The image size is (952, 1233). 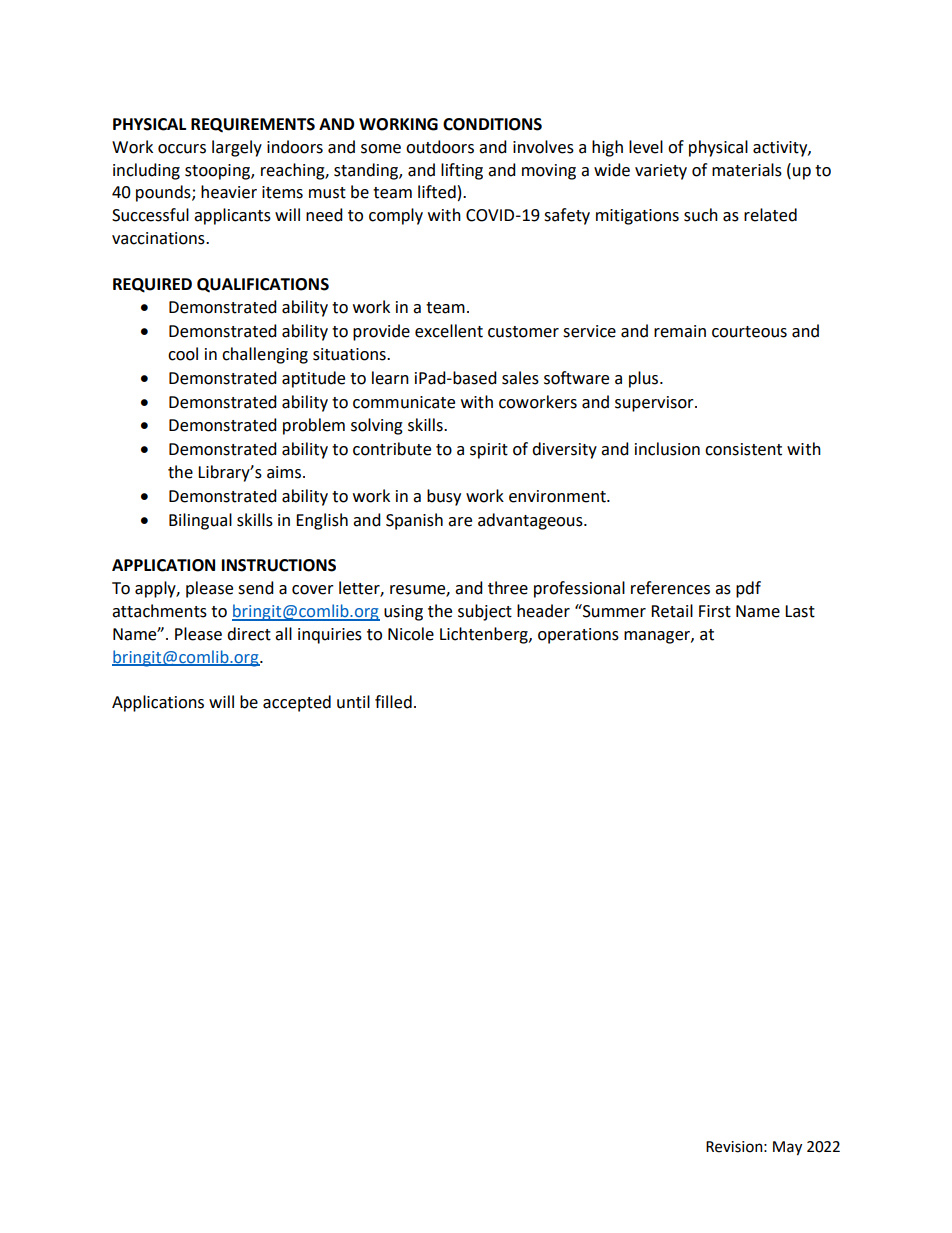 I want to click on until, so click(x=353, y=702).
